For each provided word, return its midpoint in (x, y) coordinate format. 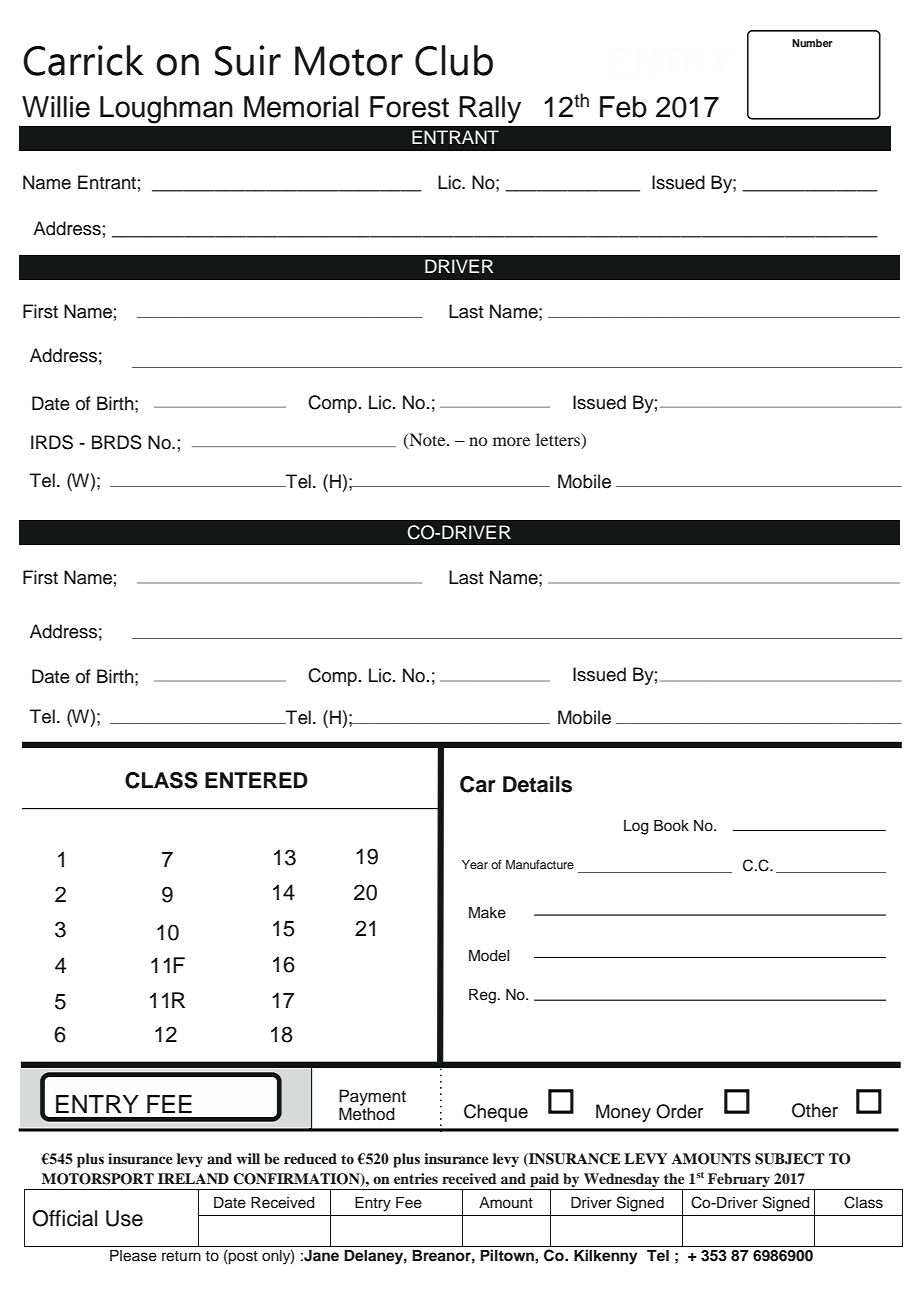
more (511, 441)
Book (671, 826)
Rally (490, 109)
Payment (372, 1098)
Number (812, 43)
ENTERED (256, 780)
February (739, 1180)
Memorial (301, 107)
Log (636, 827)
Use (124, 1218)
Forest (409, 107)
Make (487, 913)
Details (537, 784)
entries (416, 1178)
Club (454, 60)
